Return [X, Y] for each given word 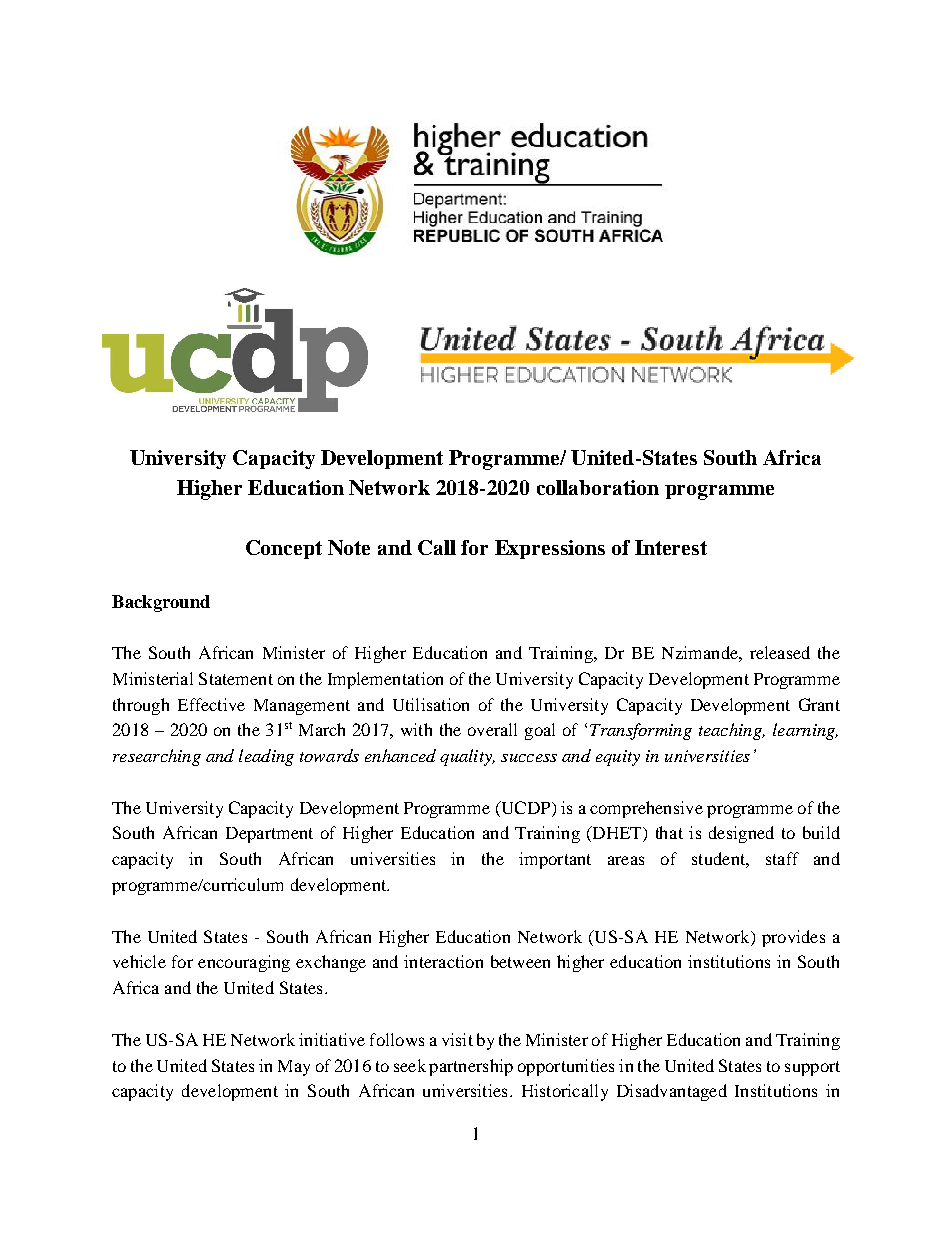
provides [793, 938]
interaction [443, 961]
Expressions [550, 549]
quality [467, 757]
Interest [671, 547]
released [780, 652]
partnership [471, 1067]
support [812, 1068]
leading [266, 757]
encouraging [244, 963]
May [294, 1068]
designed [741, 834]
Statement [236, 678]
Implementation [385, 680]
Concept [284, 549]
